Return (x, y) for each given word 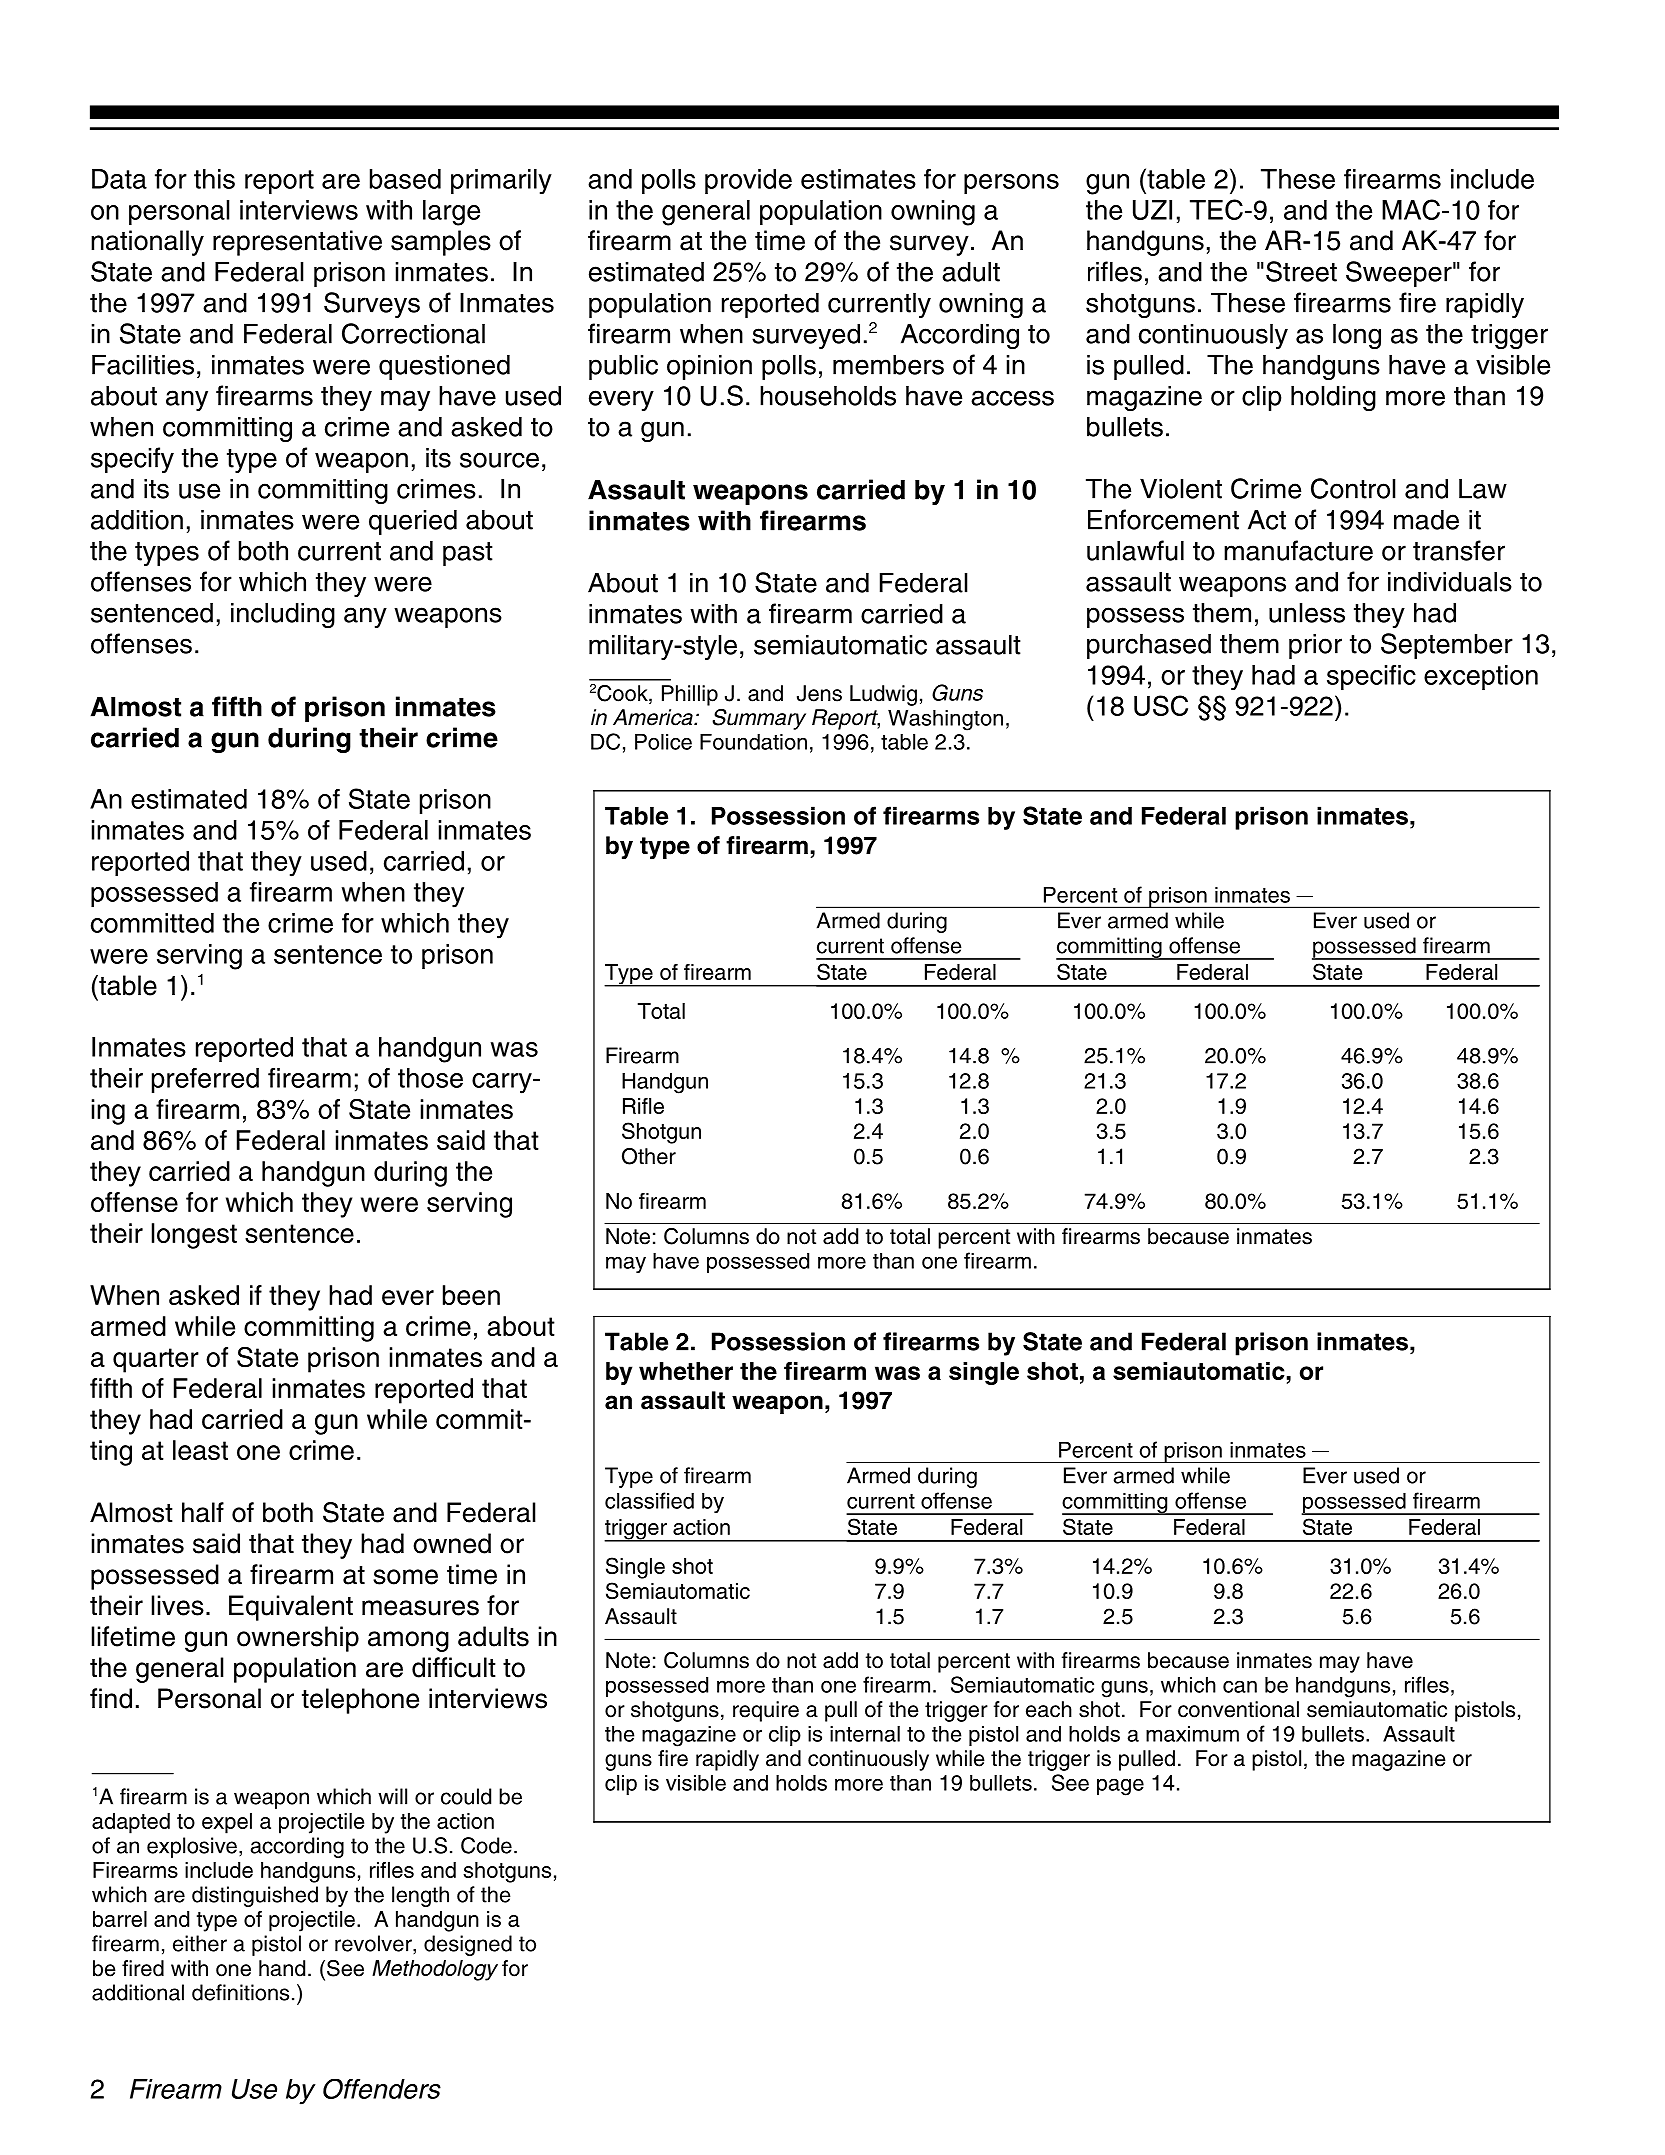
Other (649, 1156)
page (1120, 1787)
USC (1161, 705)
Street (1301, 271)
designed (468, 1945)
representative (297, 243)
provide (748, 181)
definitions (240, 1992)
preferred (205, 1080)
